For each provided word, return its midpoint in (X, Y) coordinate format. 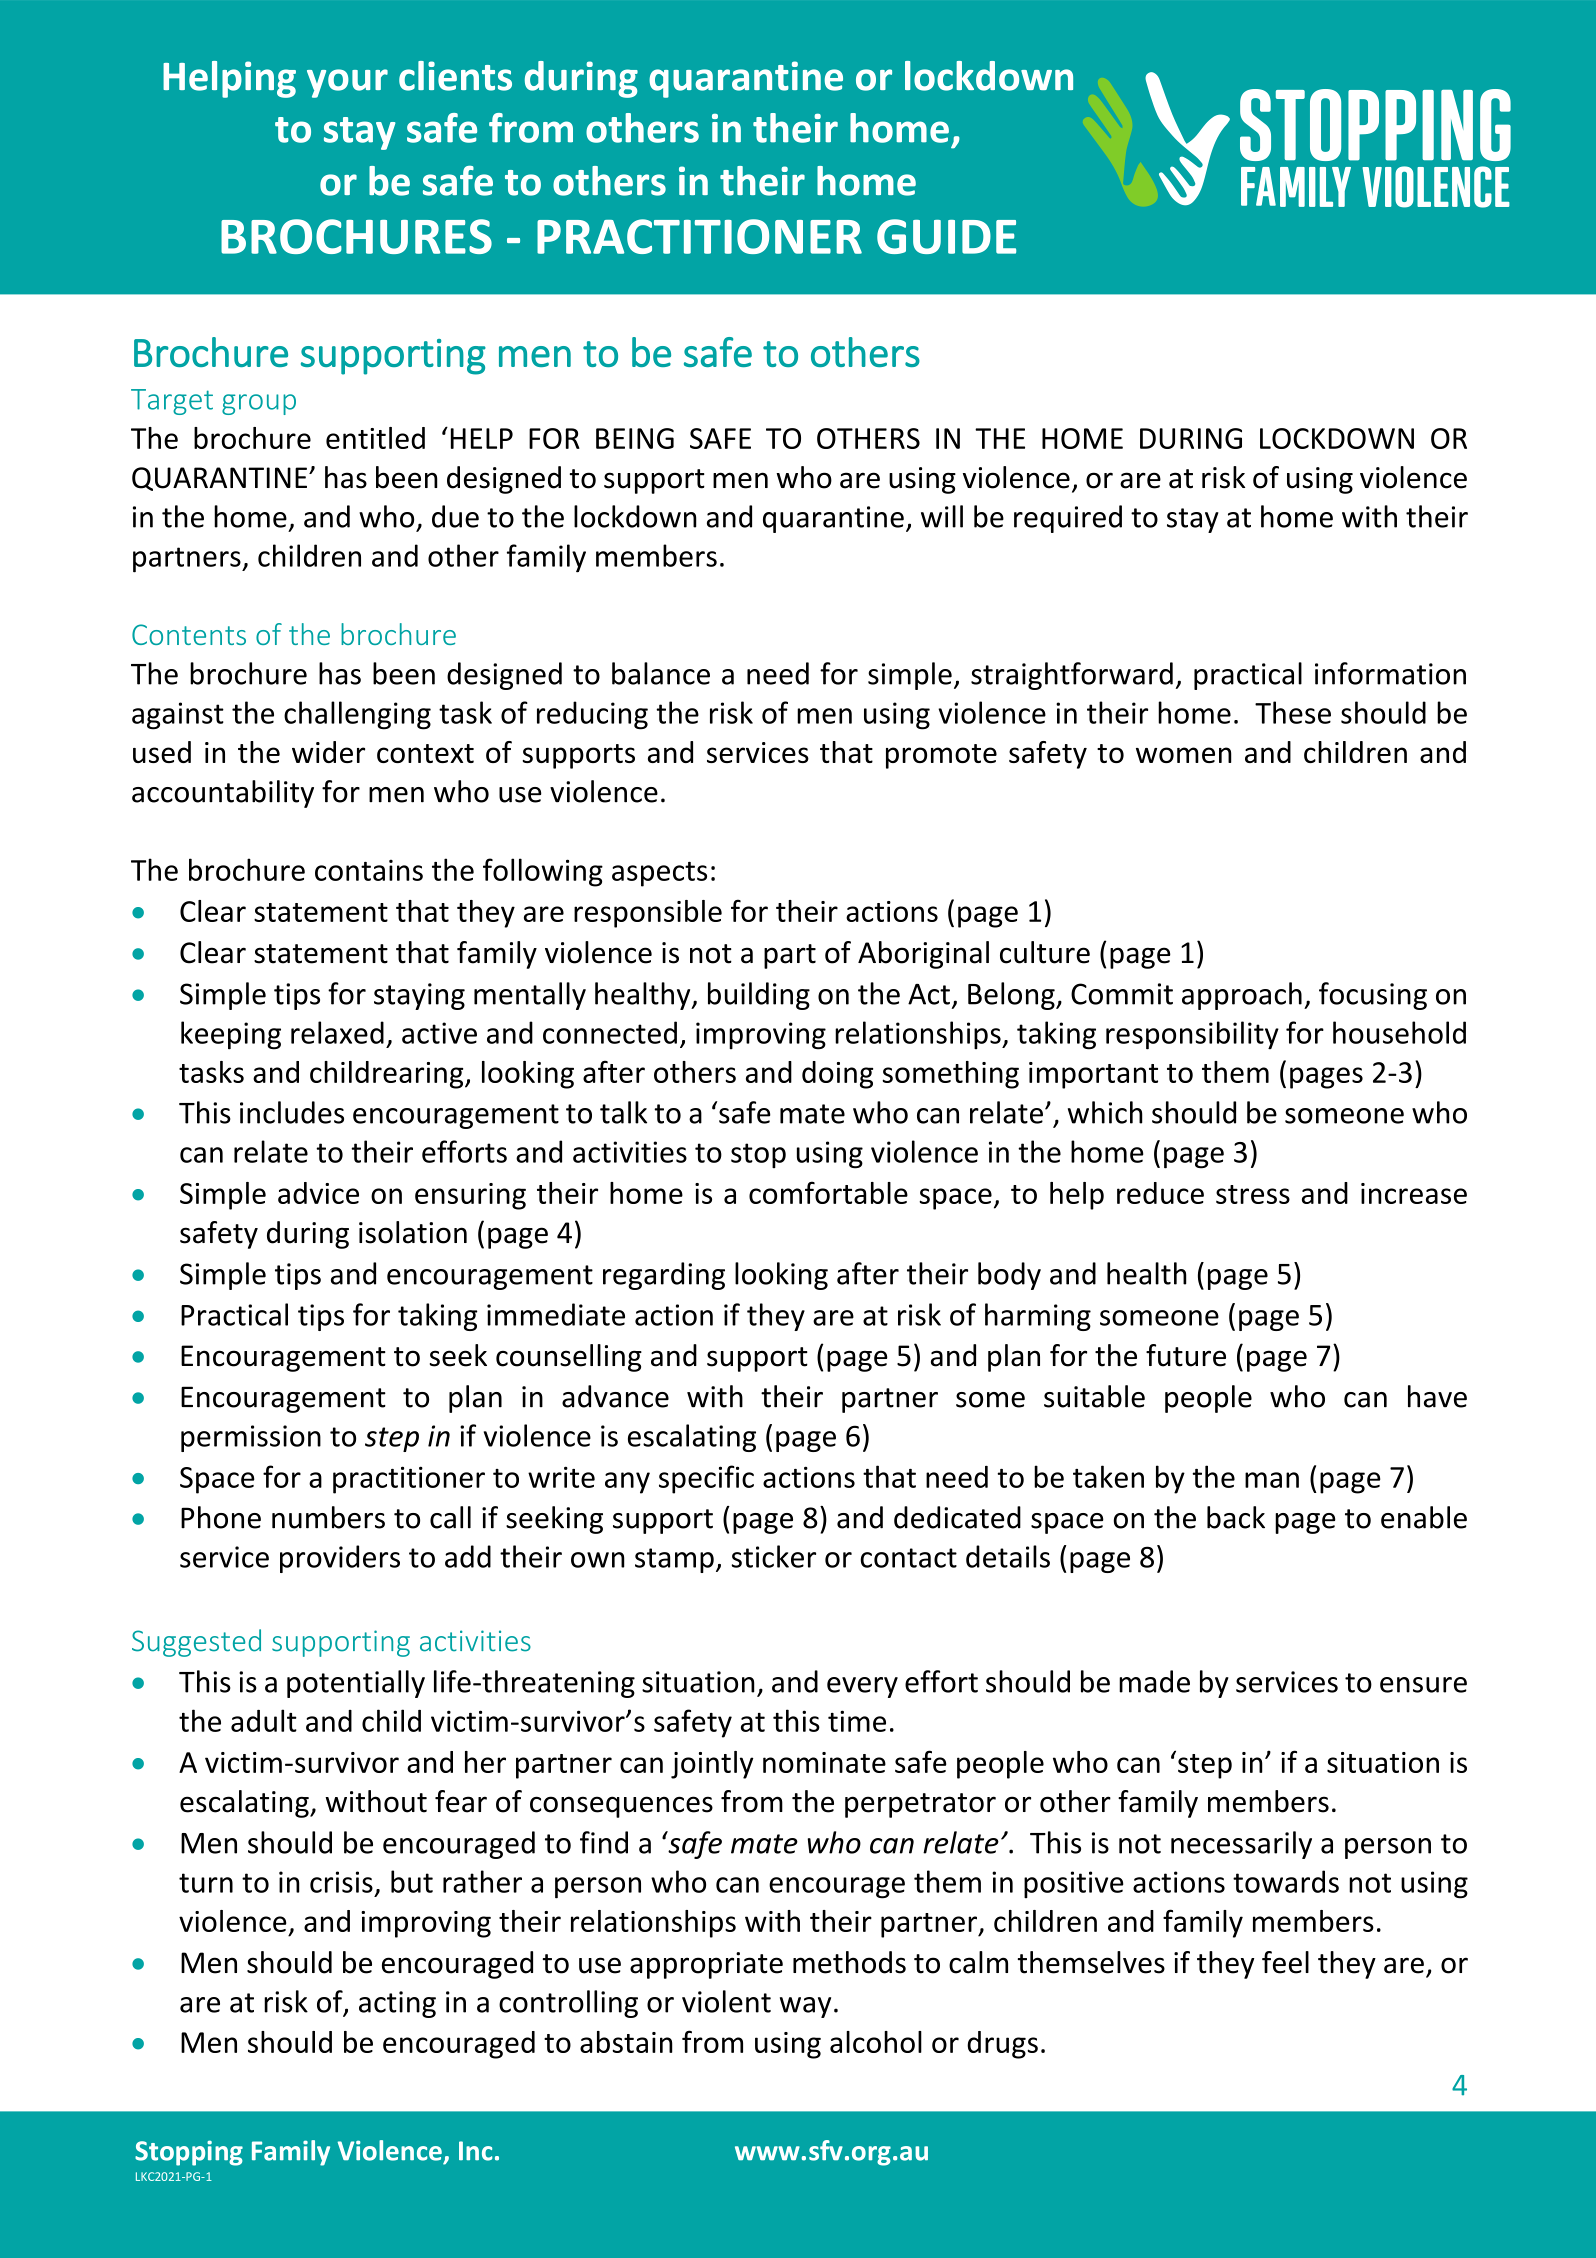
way (805, 2007)
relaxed (337, 1032)
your (347, 83)
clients (455, 76)
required (1068, 519)
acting (397, 2004)
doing (837, 1075)
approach (1242, 996)
